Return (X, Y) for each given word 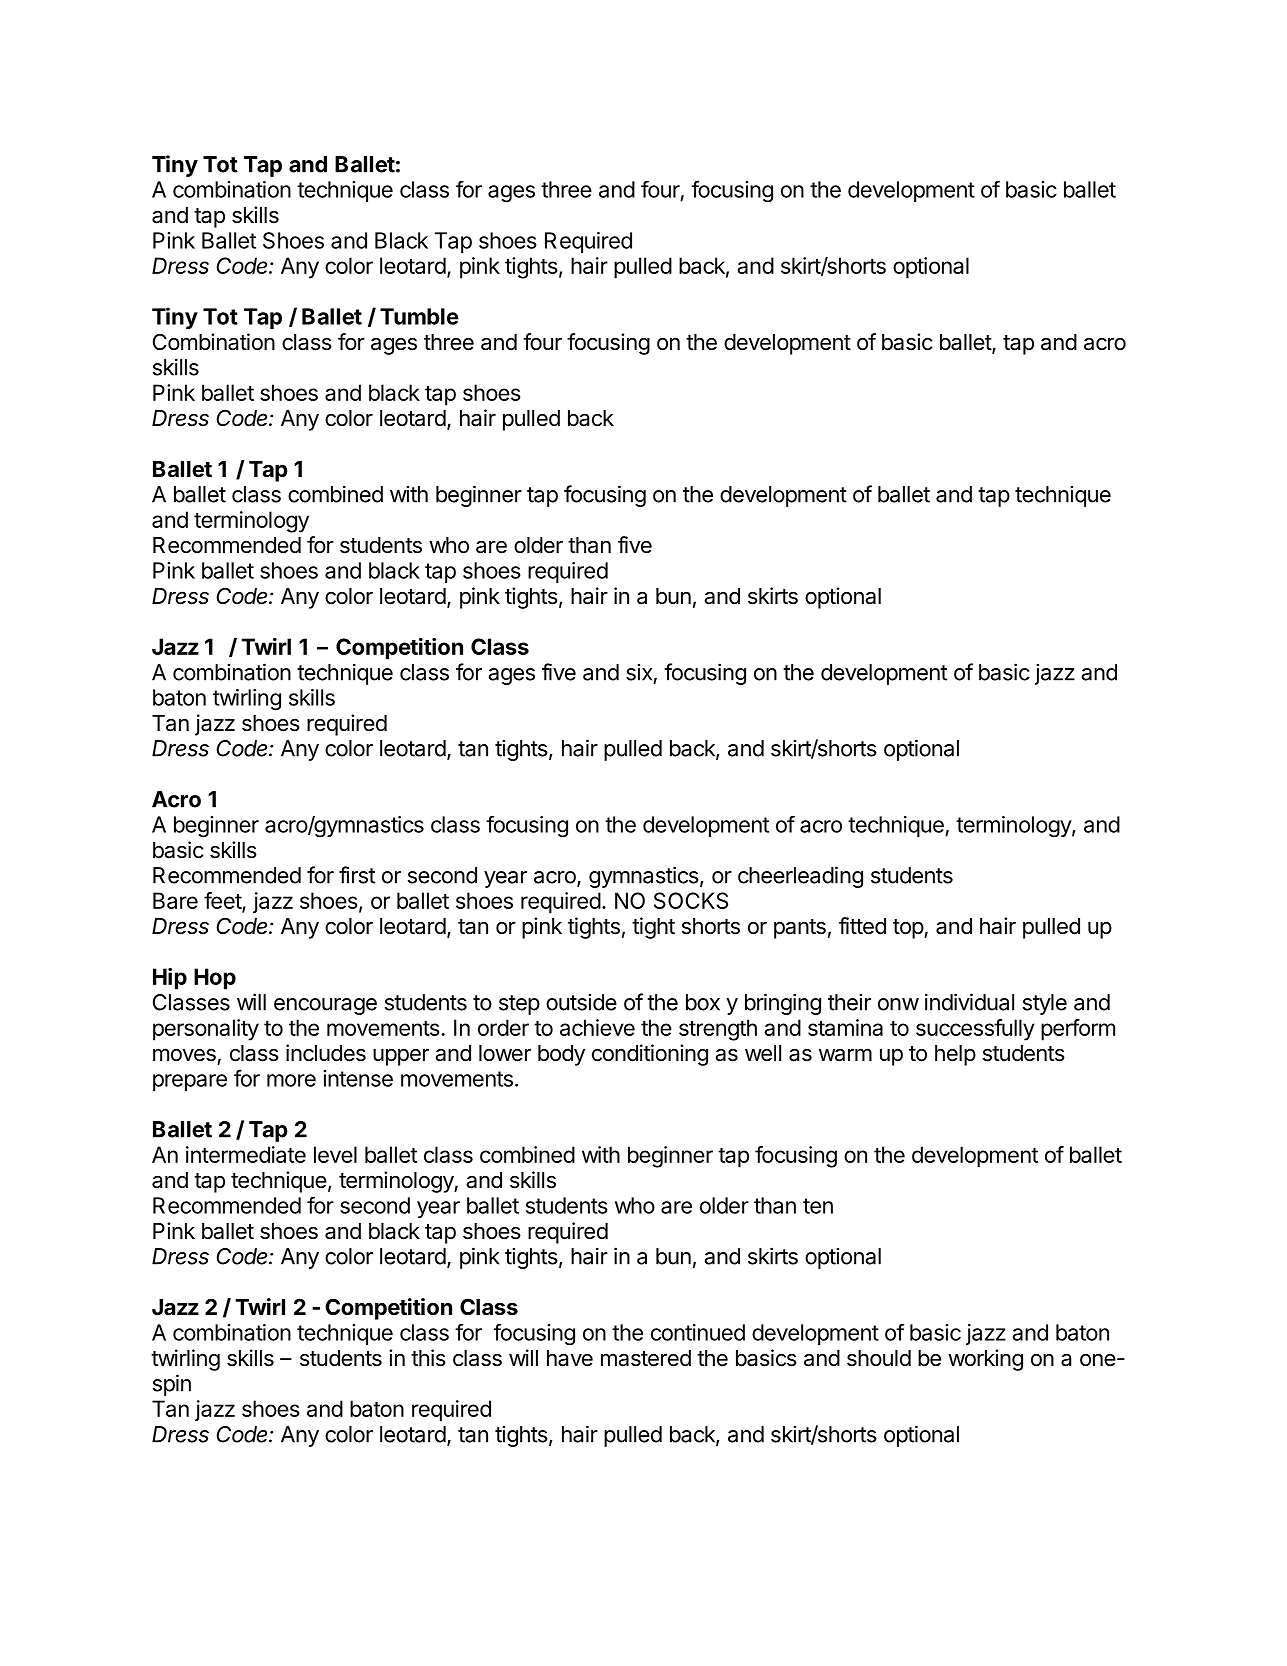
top (909, 929)
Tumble (419, 316)
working (985, 1360)
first (357, 875)
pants (800, 929)
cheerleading (800, 877)
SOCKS (691, 900)
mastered (646, 1358)
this (428, 1358)
